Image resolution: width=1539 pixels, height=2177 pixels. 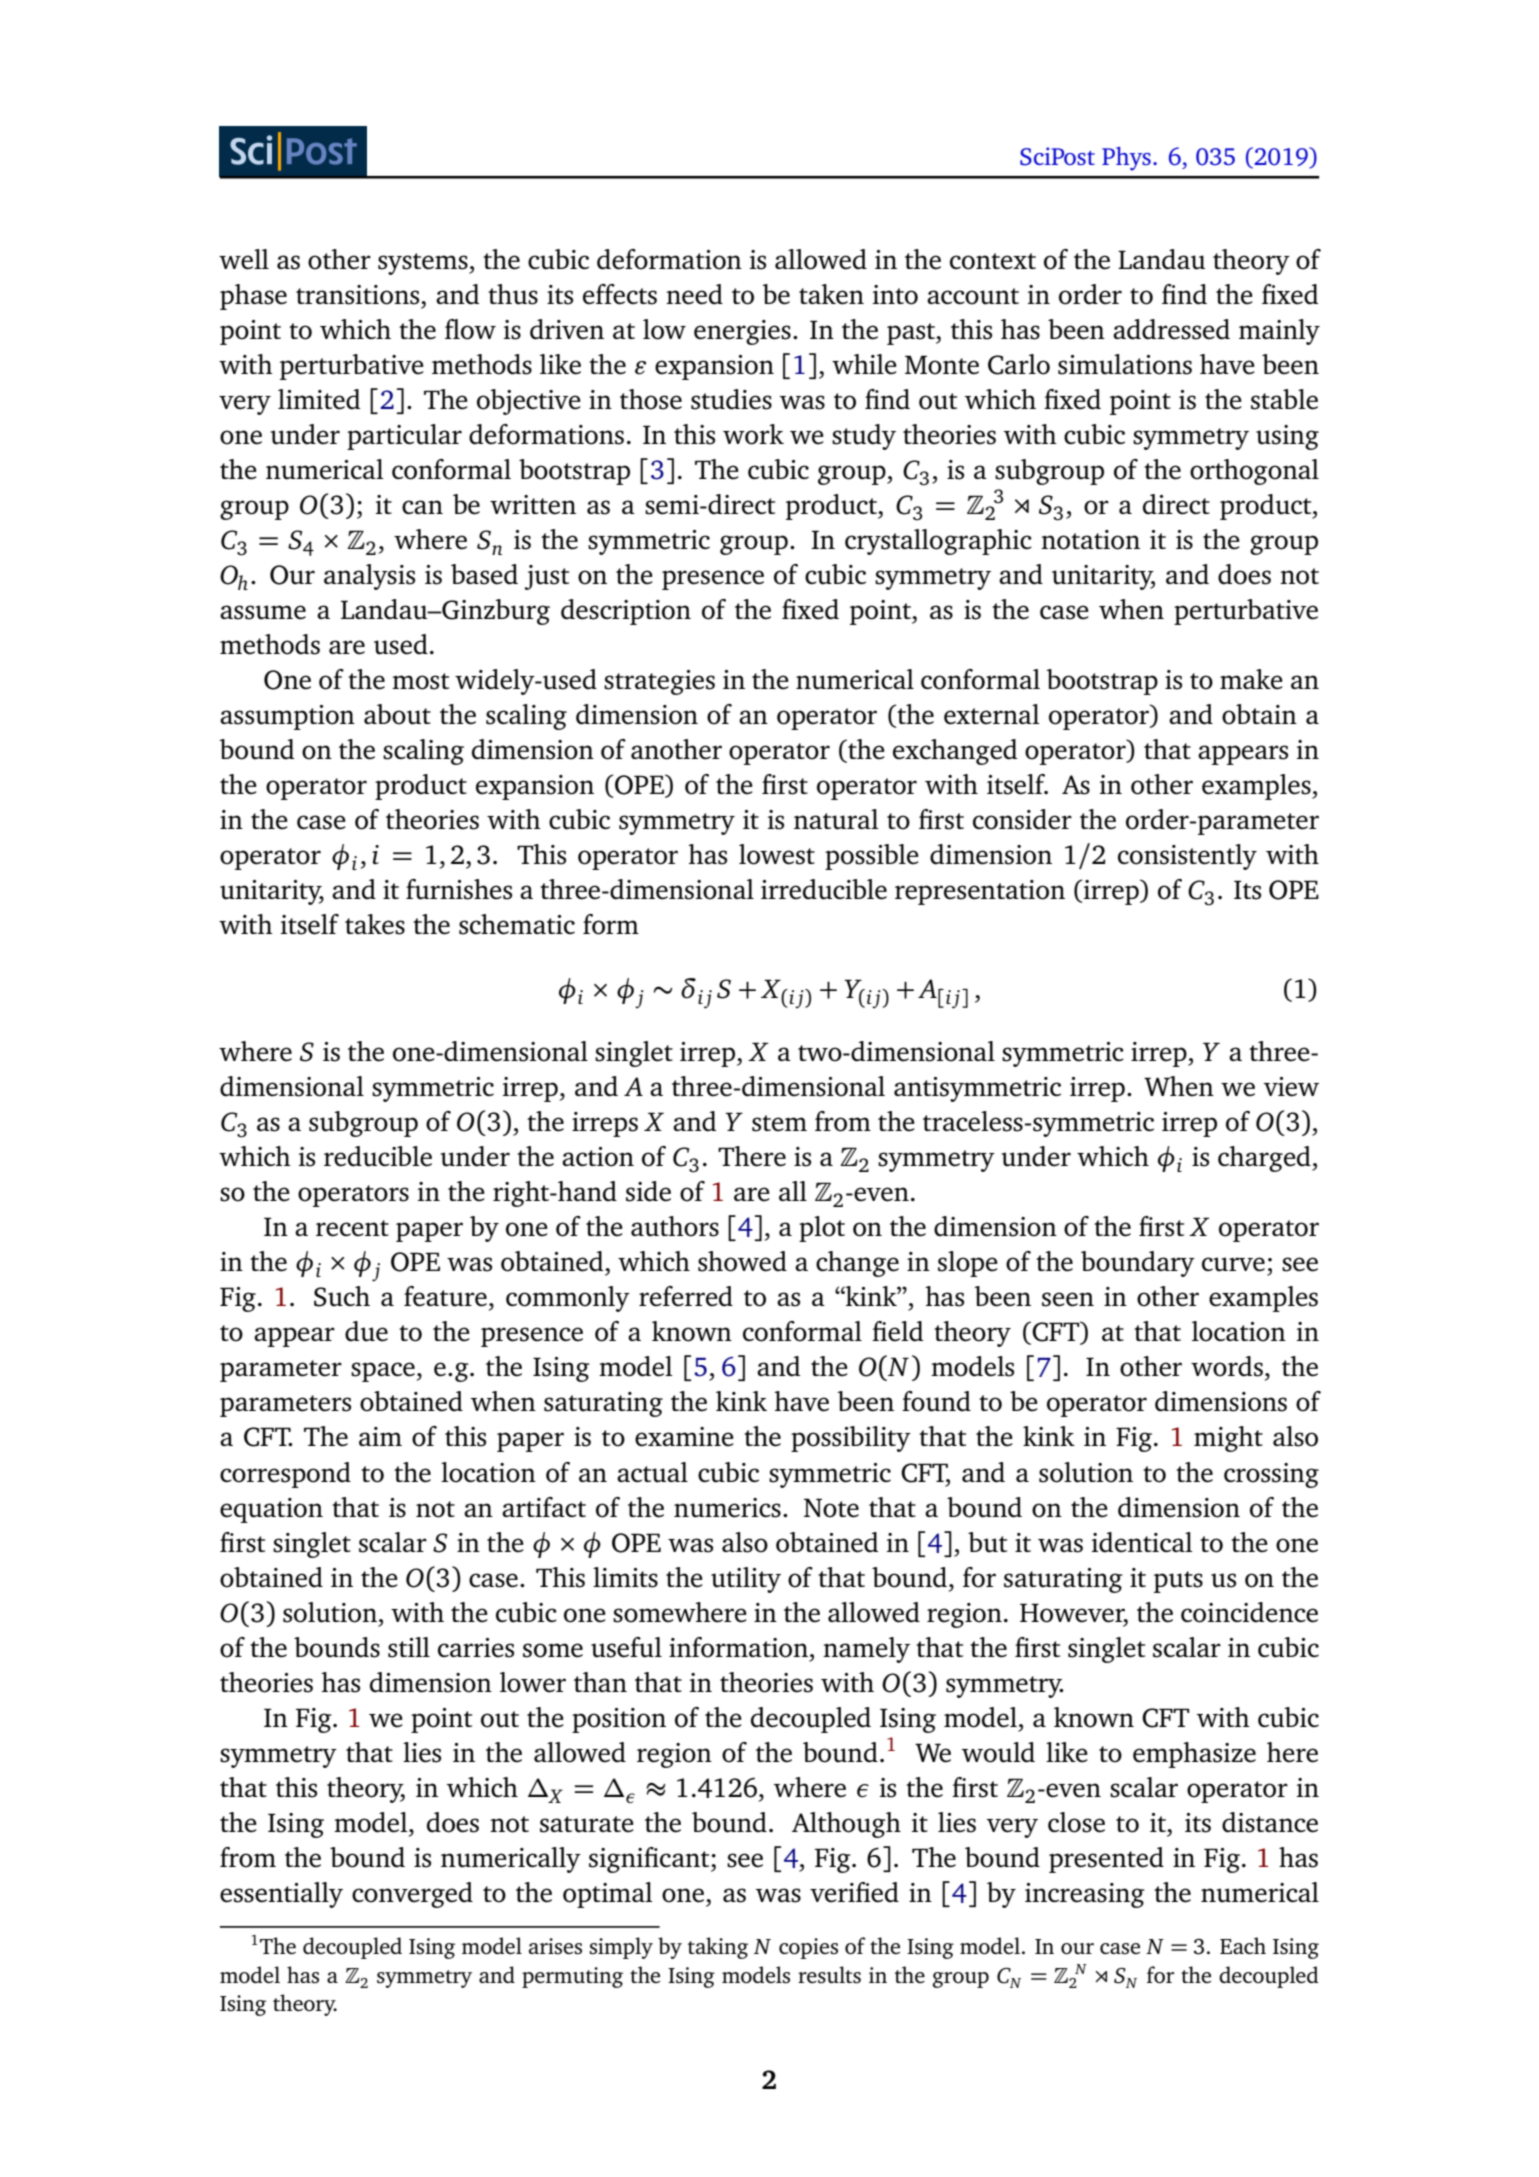 What do you see at coordinates (659, 682) in the screenshot?
I see `strategies` at bounding box center [659, 682].
